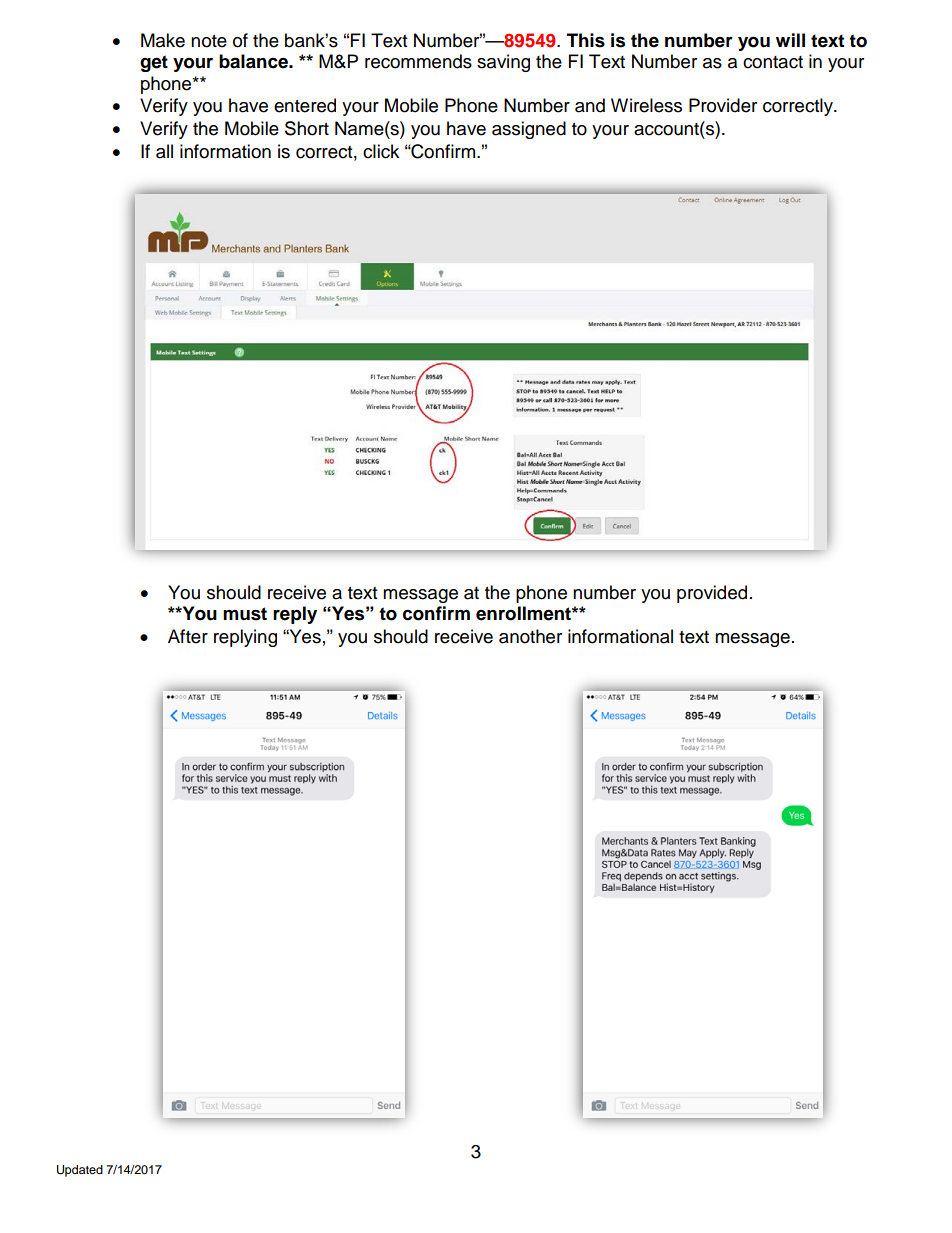 The height and width of the screenshot is (1233, 952). Describe the element at coordinates (723, 105) in the screenshot. I see `Provider` at that location.
